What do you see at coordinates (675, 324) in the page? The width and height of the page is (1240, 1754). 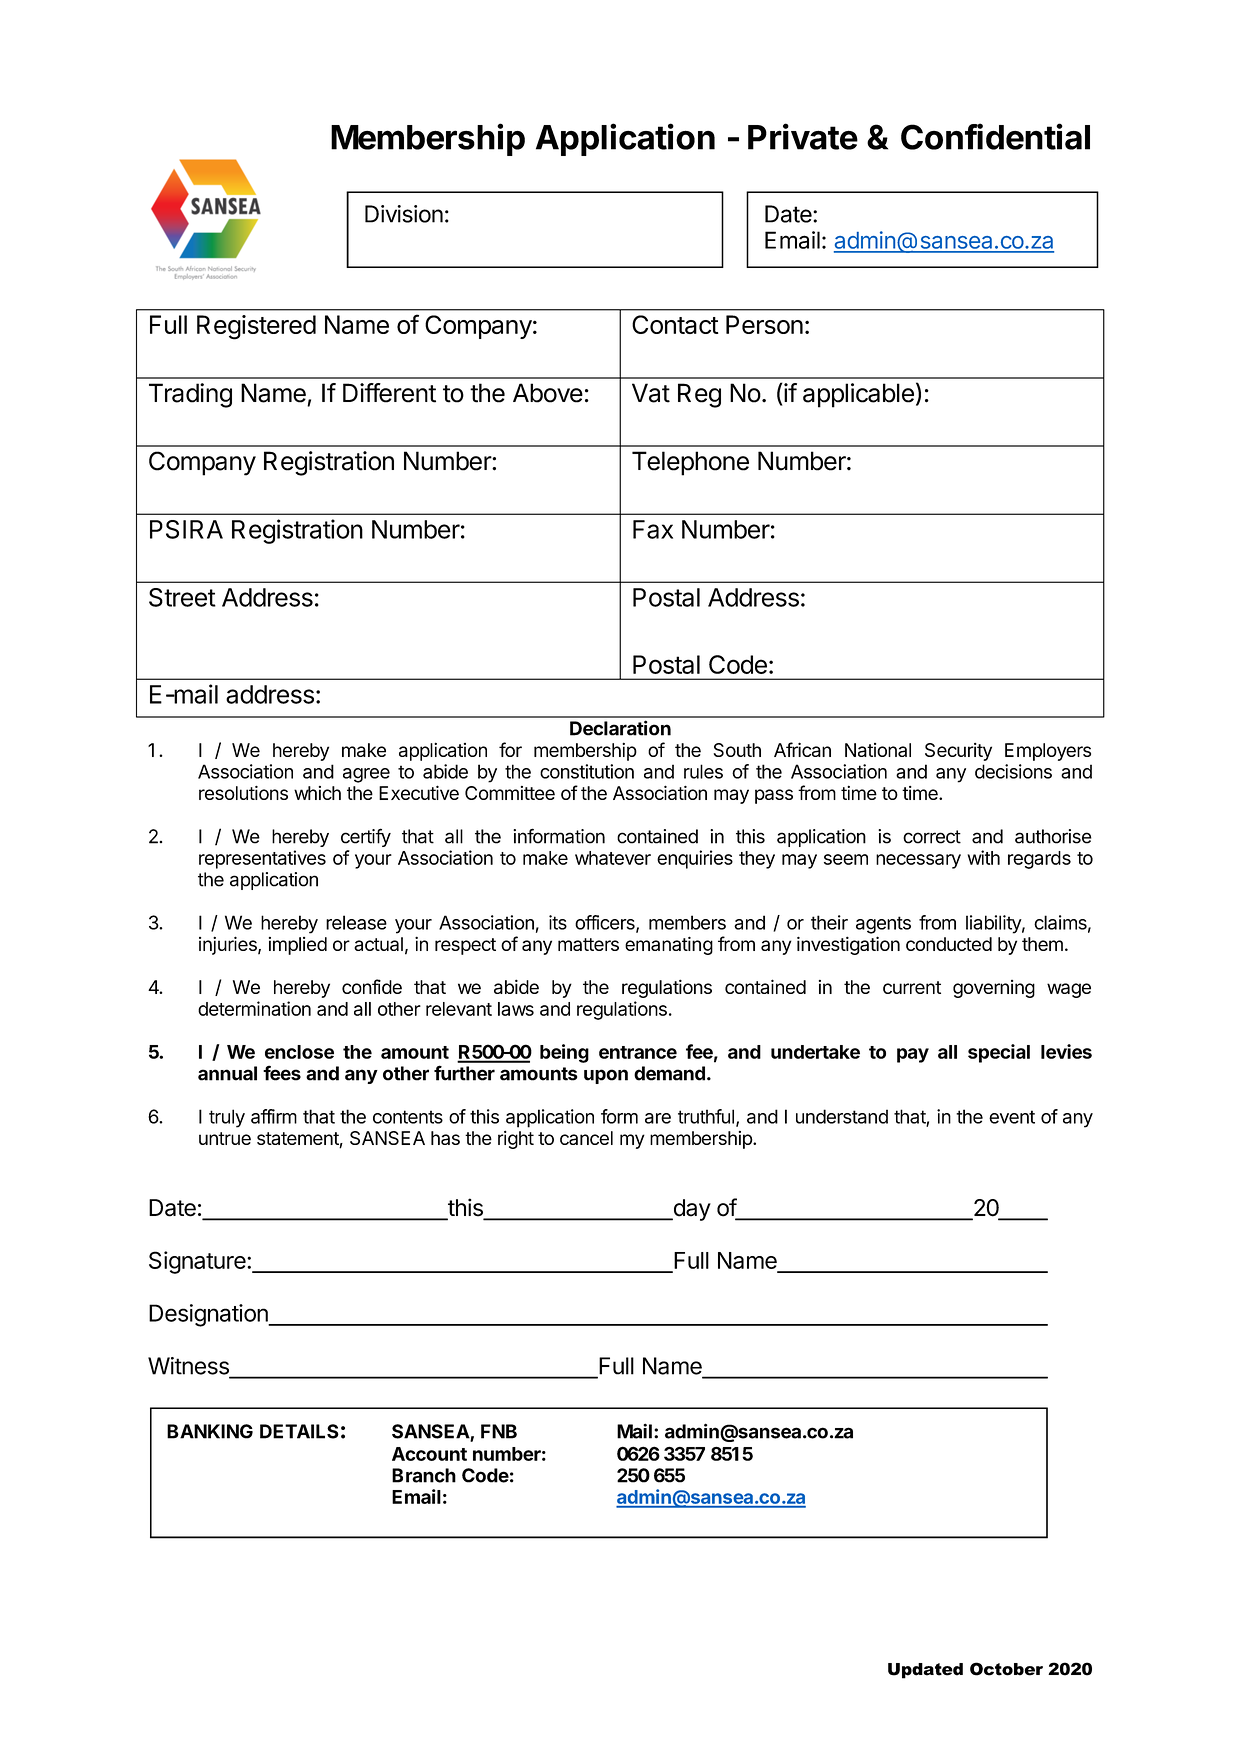 I see `Contact` at bounding box center [675, 324].
